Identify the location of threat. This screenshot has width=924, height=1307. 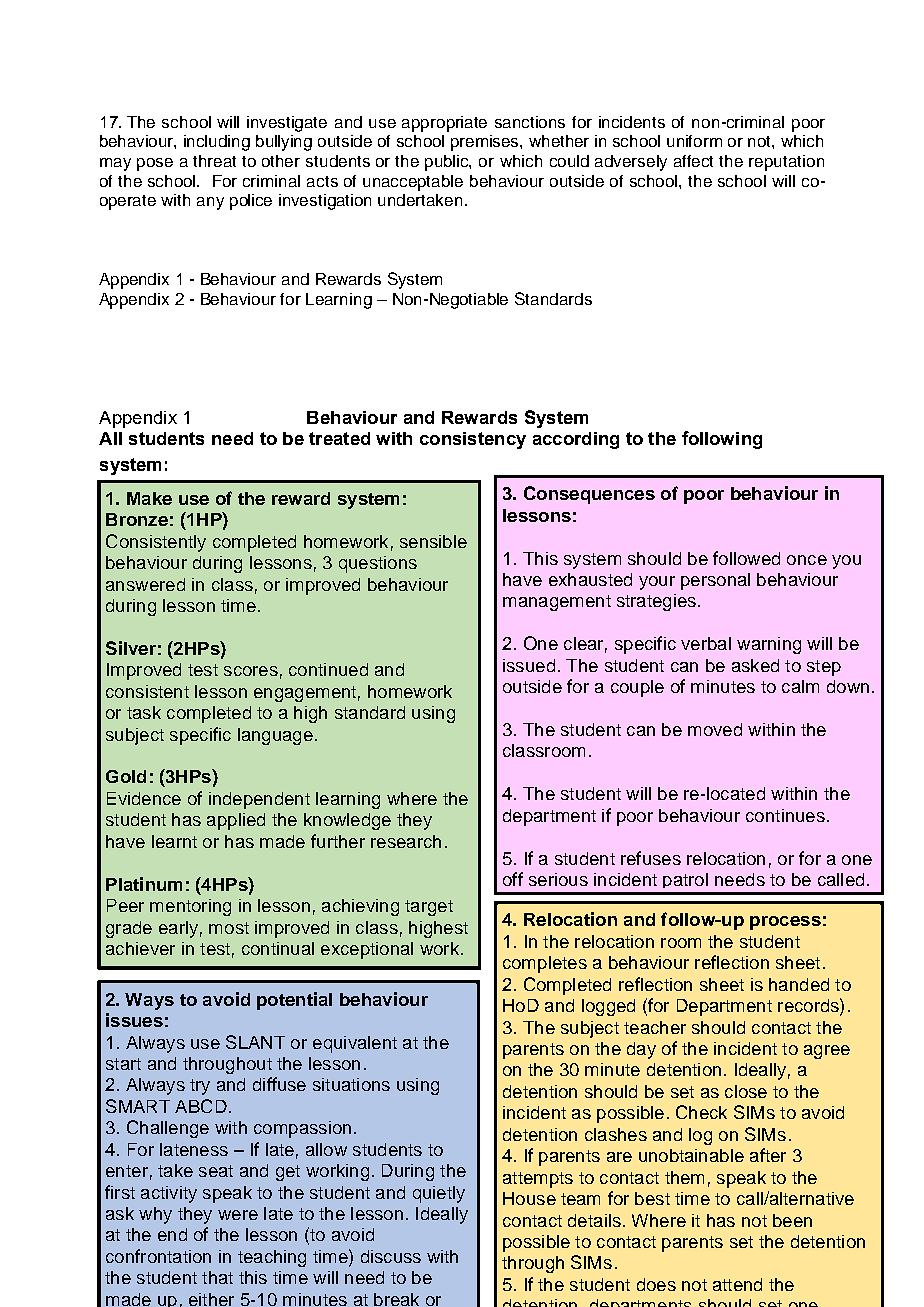
(214, 161).
